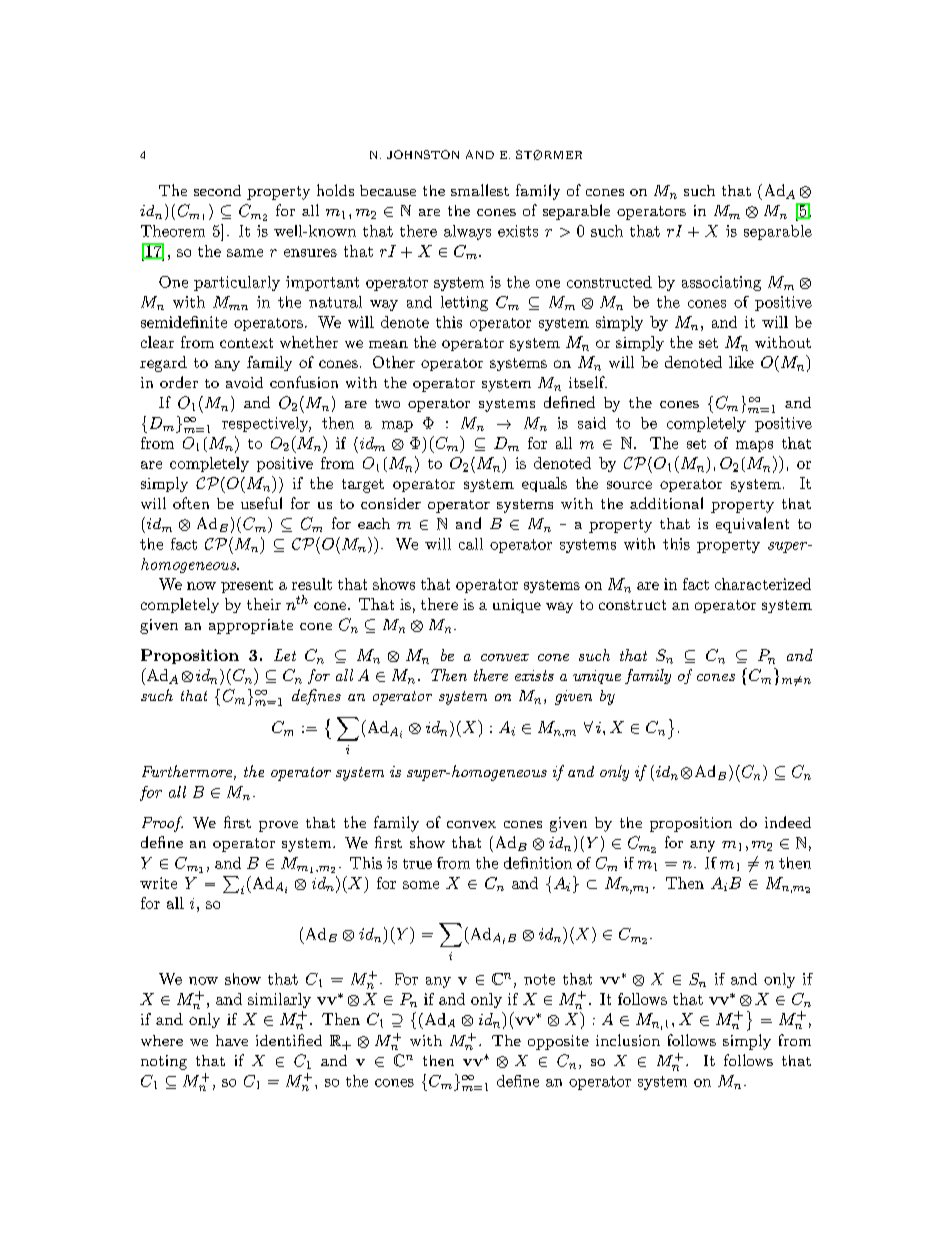 The width and height of the document is (952, 1233). I want to click on useful, so click(261, 503).
